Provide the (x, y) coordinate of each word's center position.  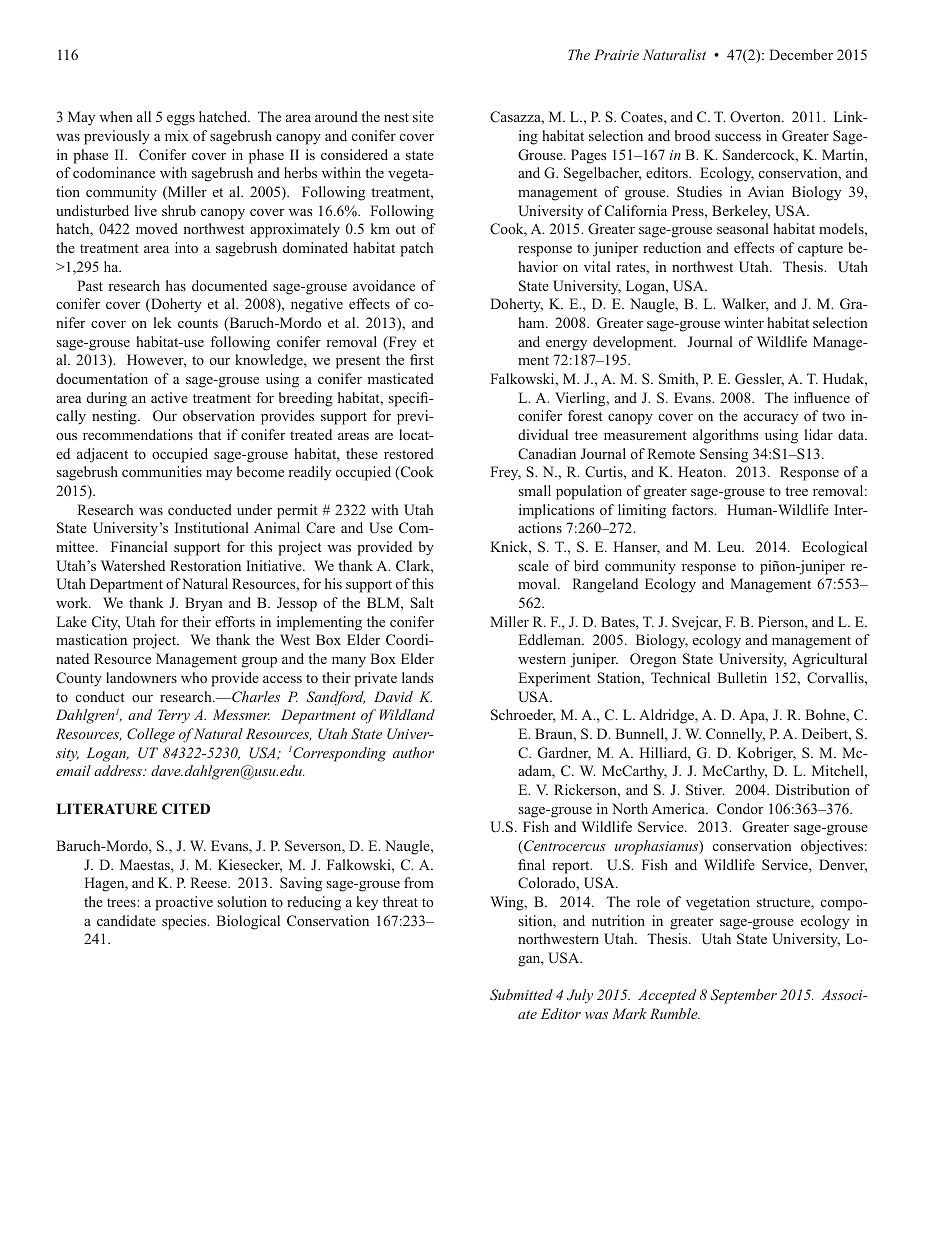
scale (534, 565)
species (185, 922)
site (423, 116)
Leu (730, 546)
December (801, 54)
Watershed (133, 565)
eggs (181, 120)
